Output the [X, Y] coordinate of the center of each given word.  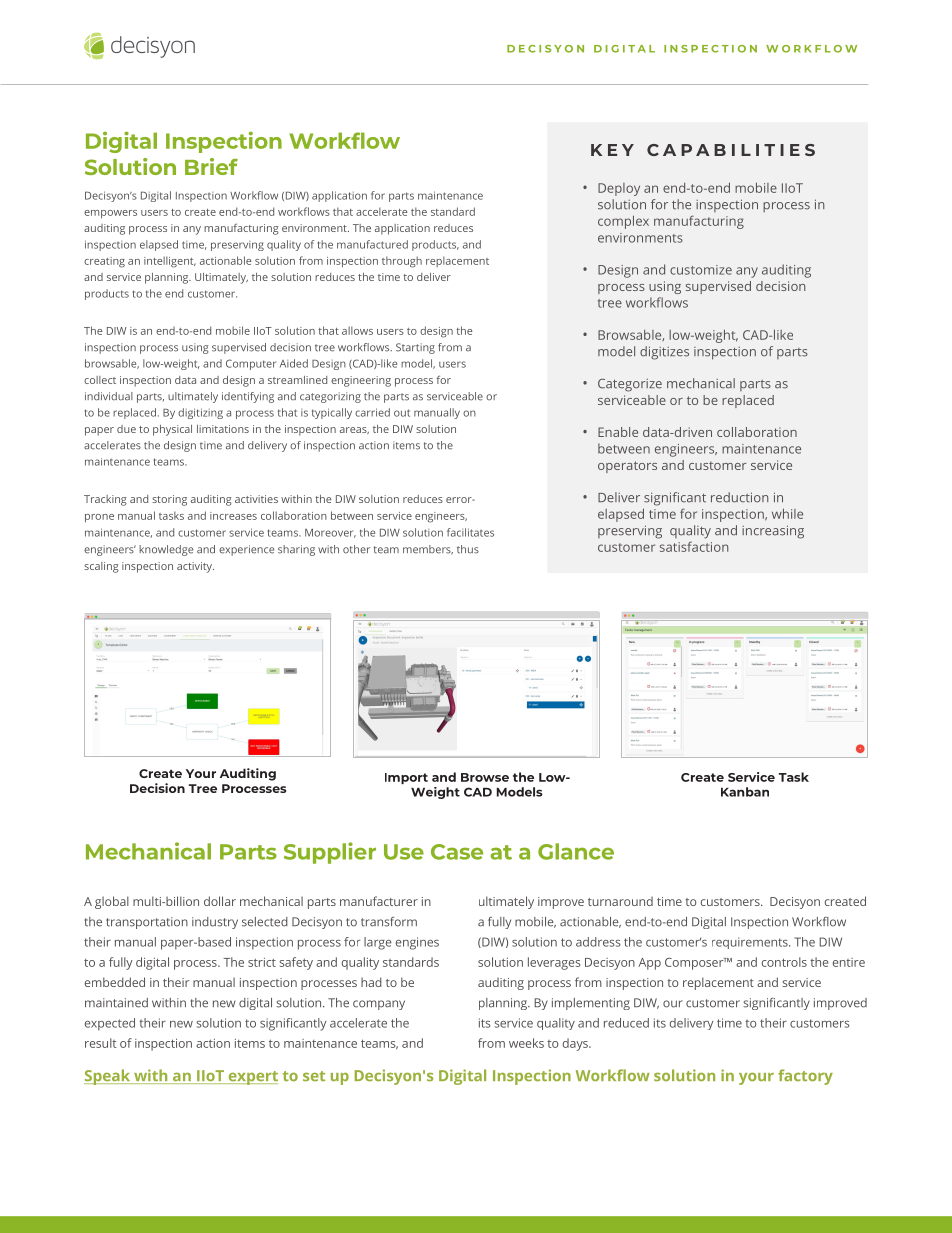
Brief [211, 166]
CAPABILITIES [731, 150]
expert [252, 1078]
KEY [612, 150]
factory [805, 1077]
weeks [526, 1043]
